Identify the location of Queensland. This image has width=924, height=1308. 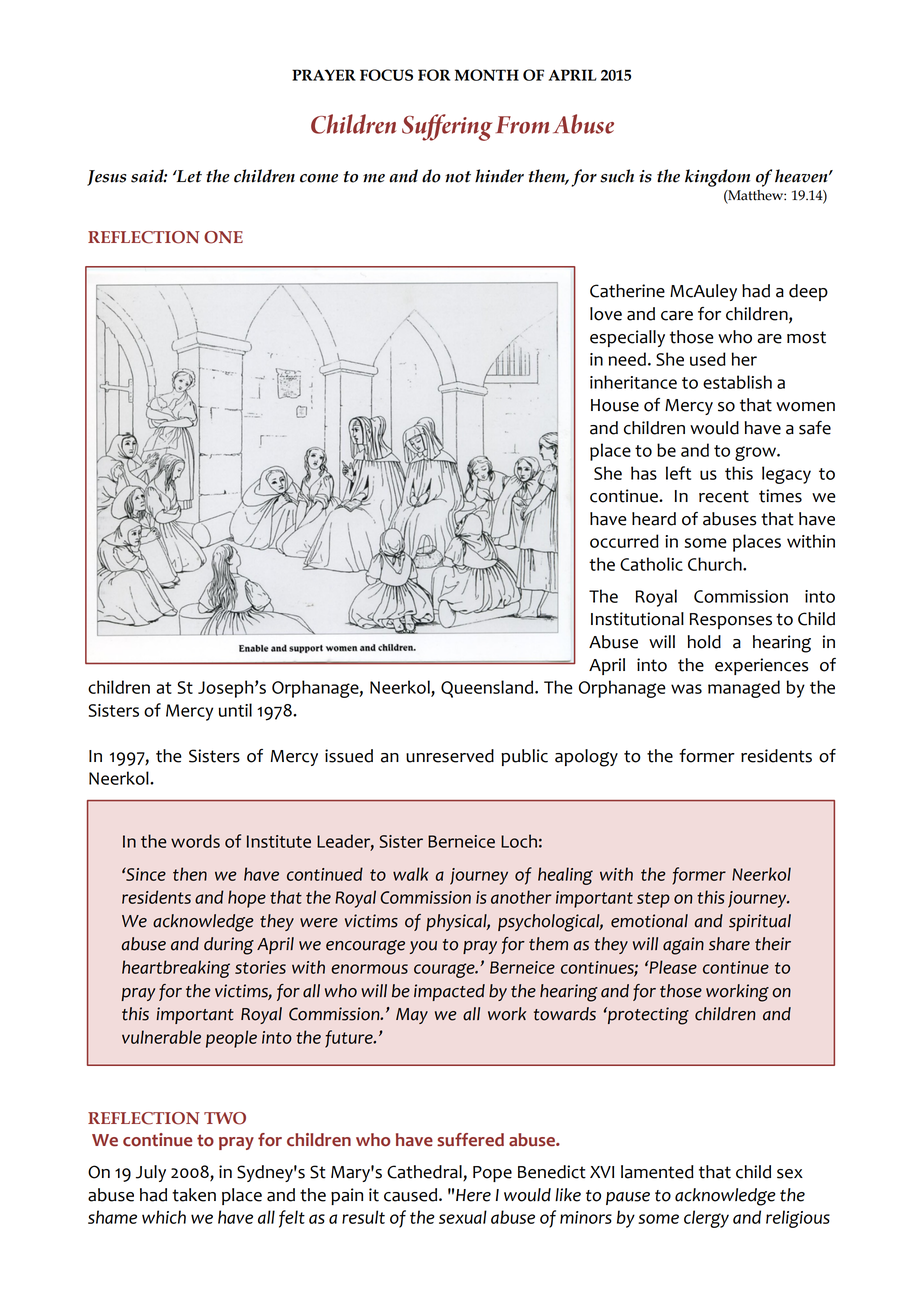
(488, 689).
